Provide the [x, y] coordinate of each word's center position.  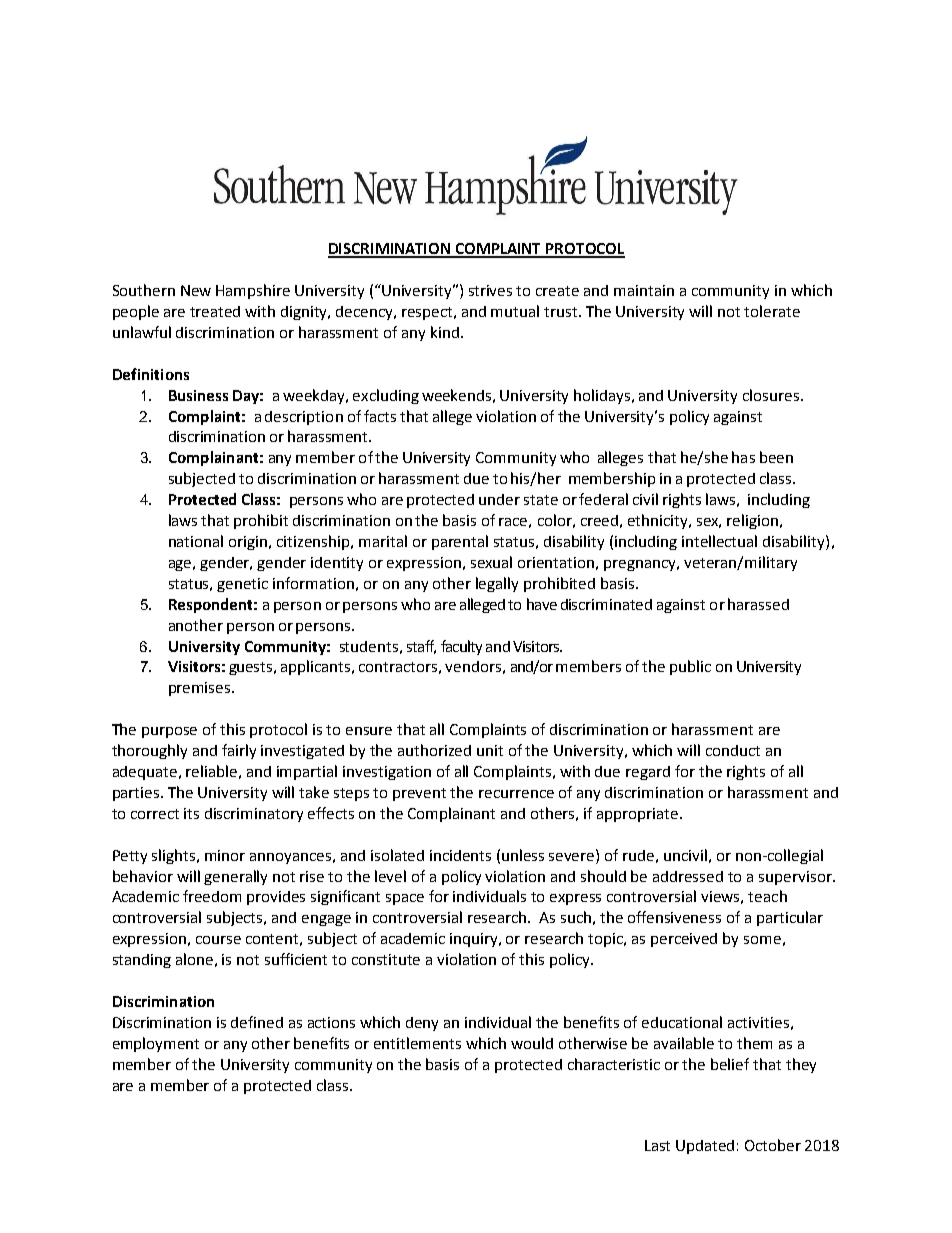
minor [225, 855]
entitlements [417, 1043]
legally [497, 584]
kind [446, 332]
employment [156, 1044]
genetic [242, 585]
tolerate [772, 311]
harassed [758, 604]
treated [215, 311]
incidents [460, 855]
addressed [688, 876]
